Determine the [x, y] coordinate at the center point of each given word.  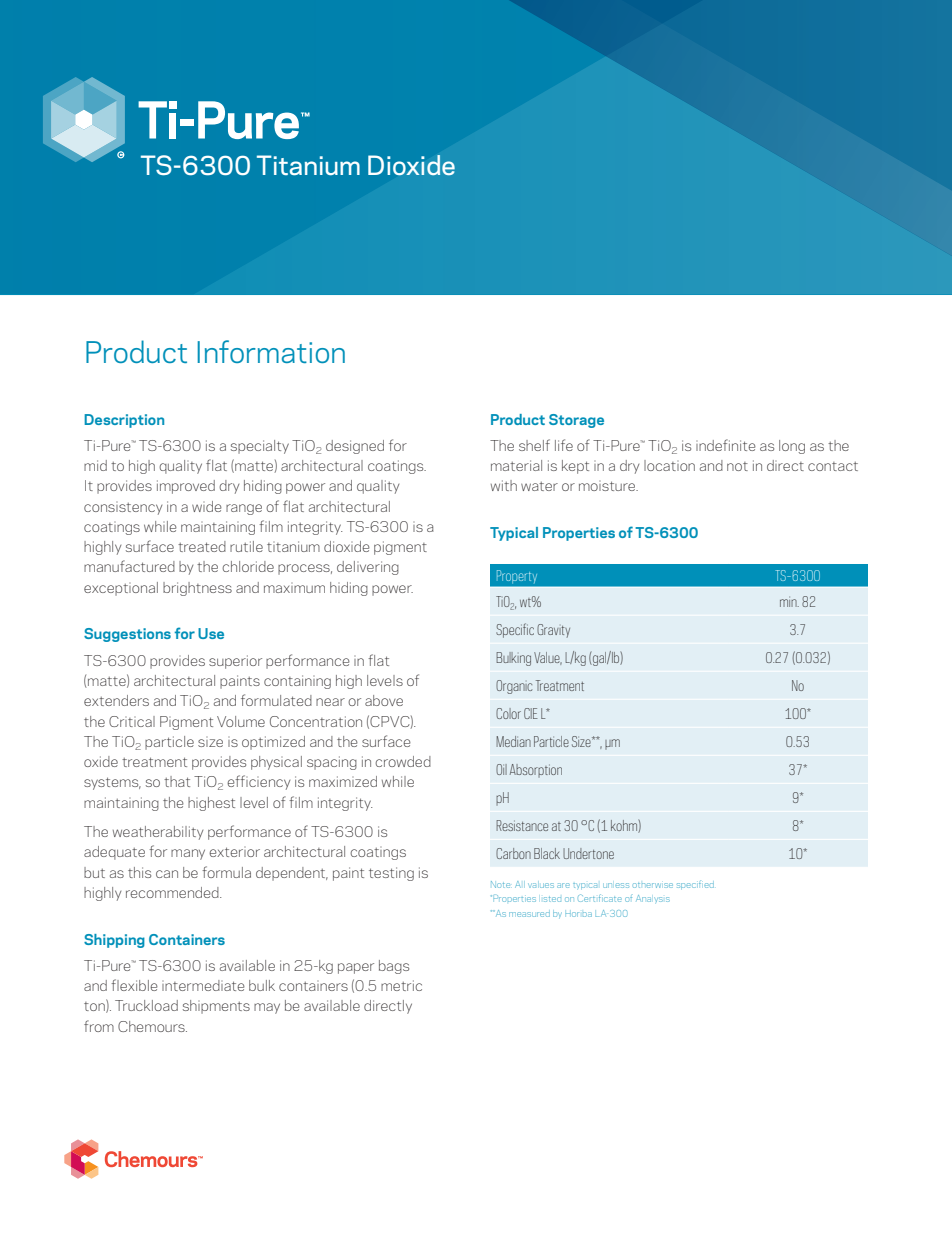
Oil [501, 769]
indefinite [726, 445]
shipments [216, 1007]
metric [401, 985]
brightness [197, 589]
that [177, 781]
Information [271, 351]
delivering [368, 568]
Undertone [588, 853]
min [789, 602]
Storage [576, 421]
